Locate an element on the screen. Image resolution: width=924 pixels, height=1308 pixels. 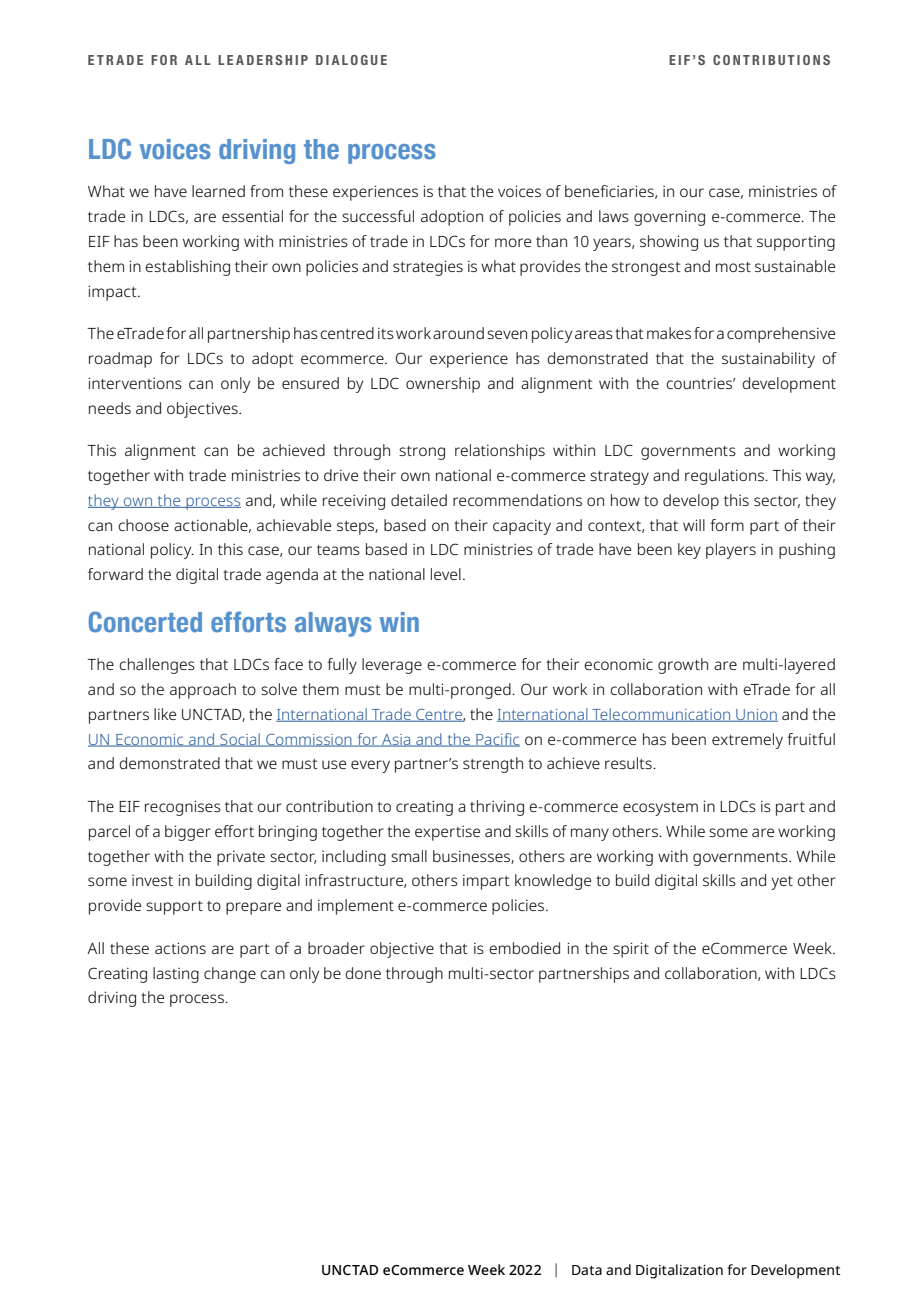
lasting is located at coordinates (176, 975).
